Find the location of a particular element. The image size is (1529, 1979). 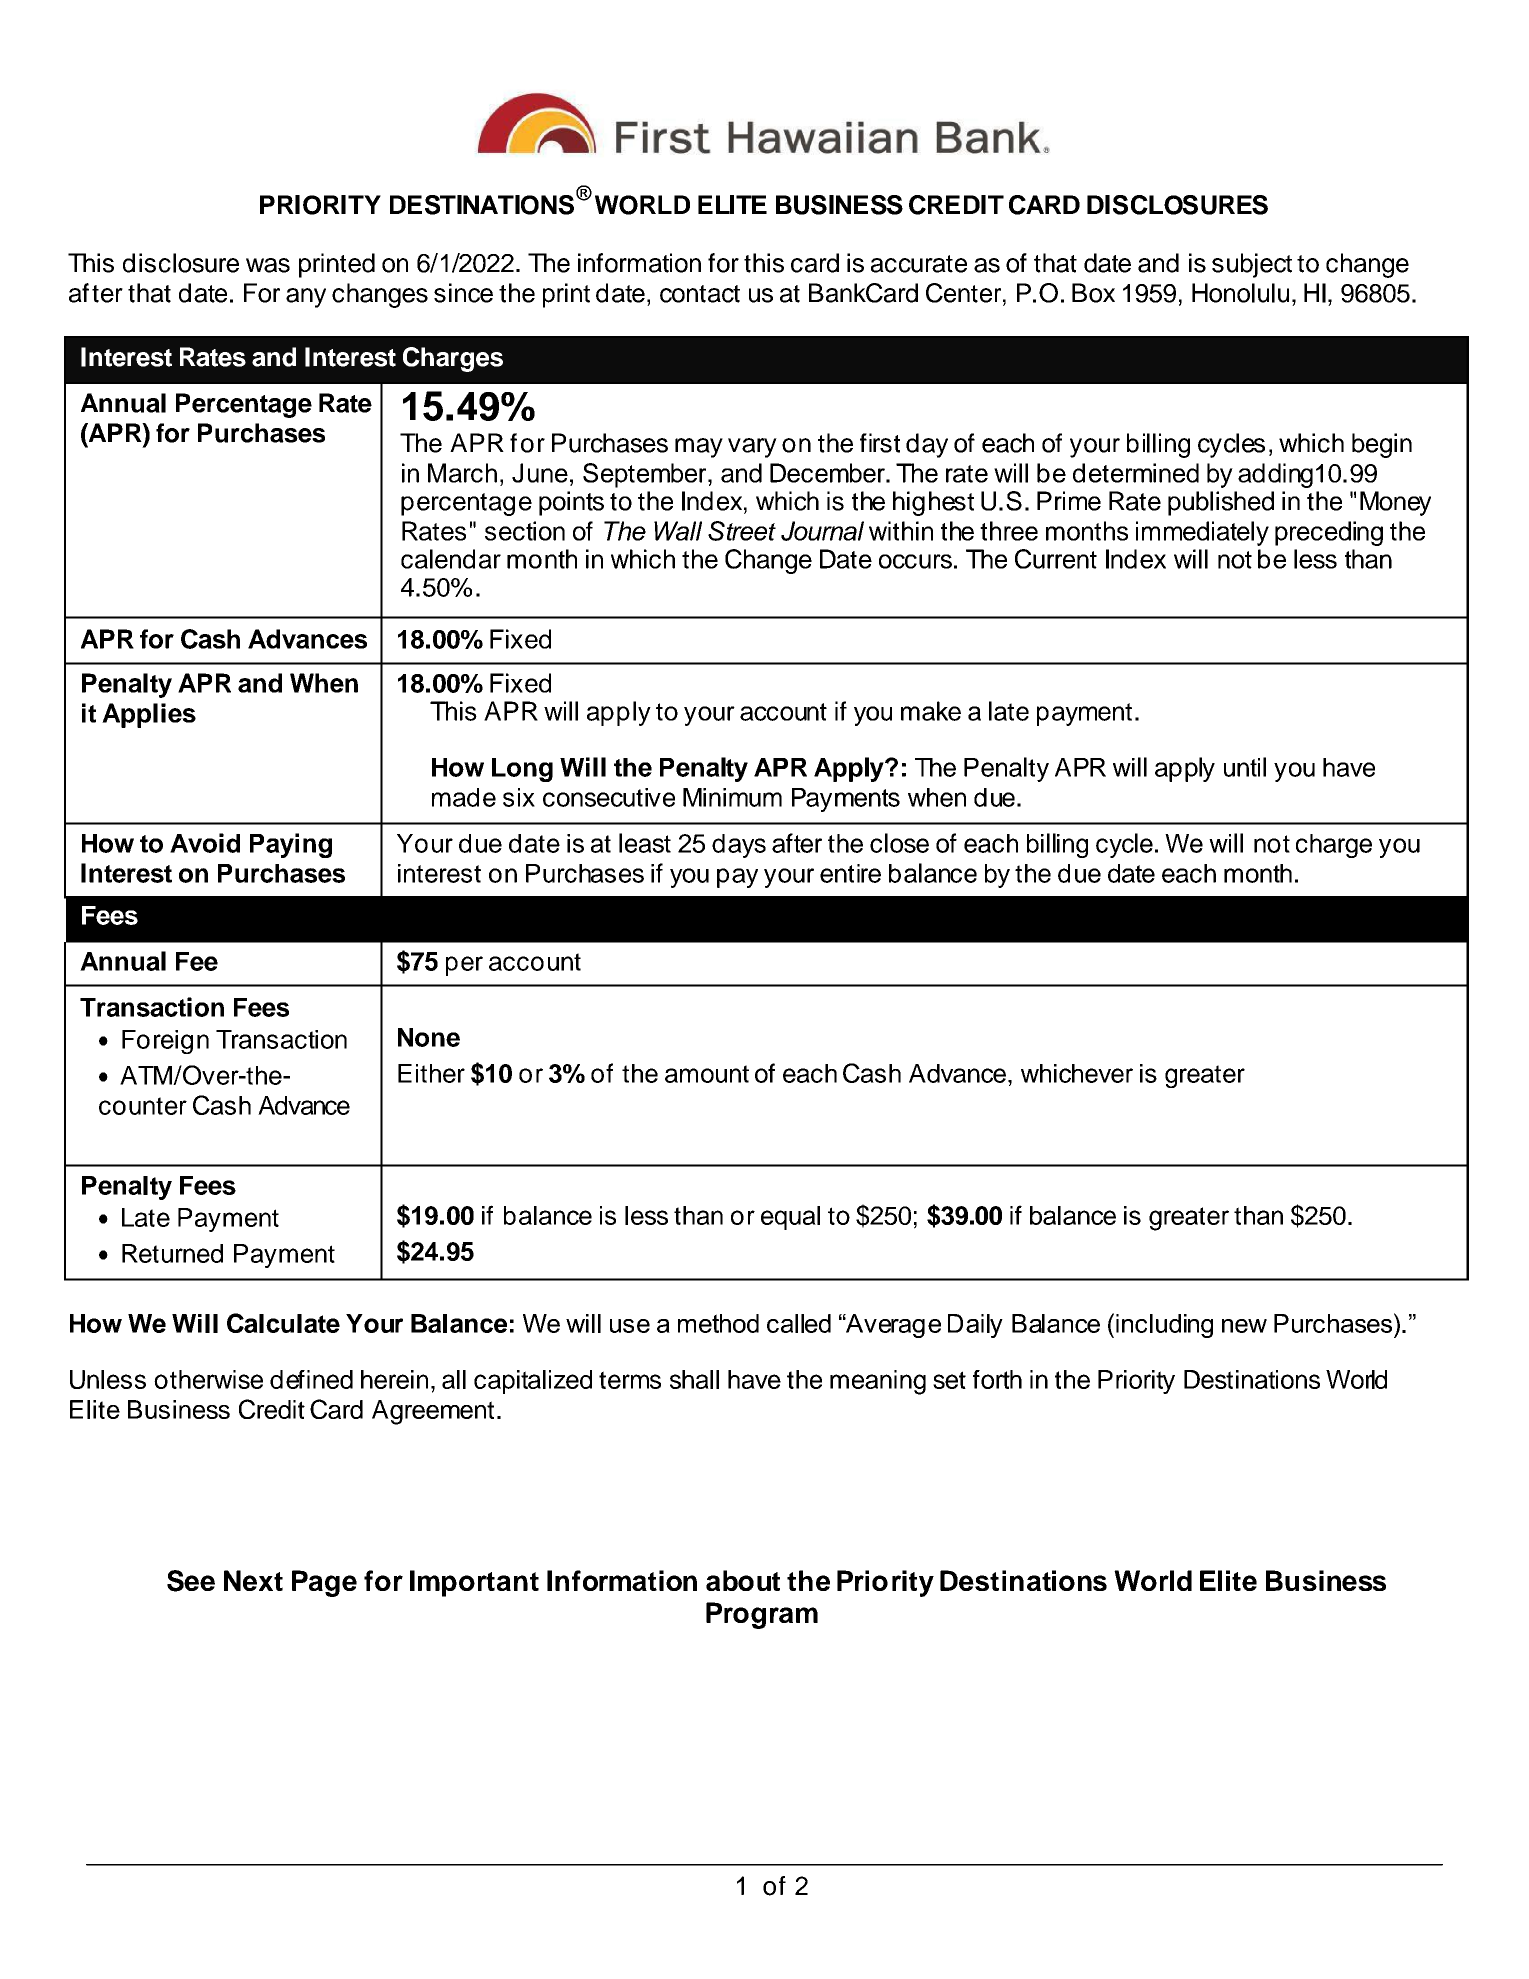

about is located at coordinates (743, 1580).
